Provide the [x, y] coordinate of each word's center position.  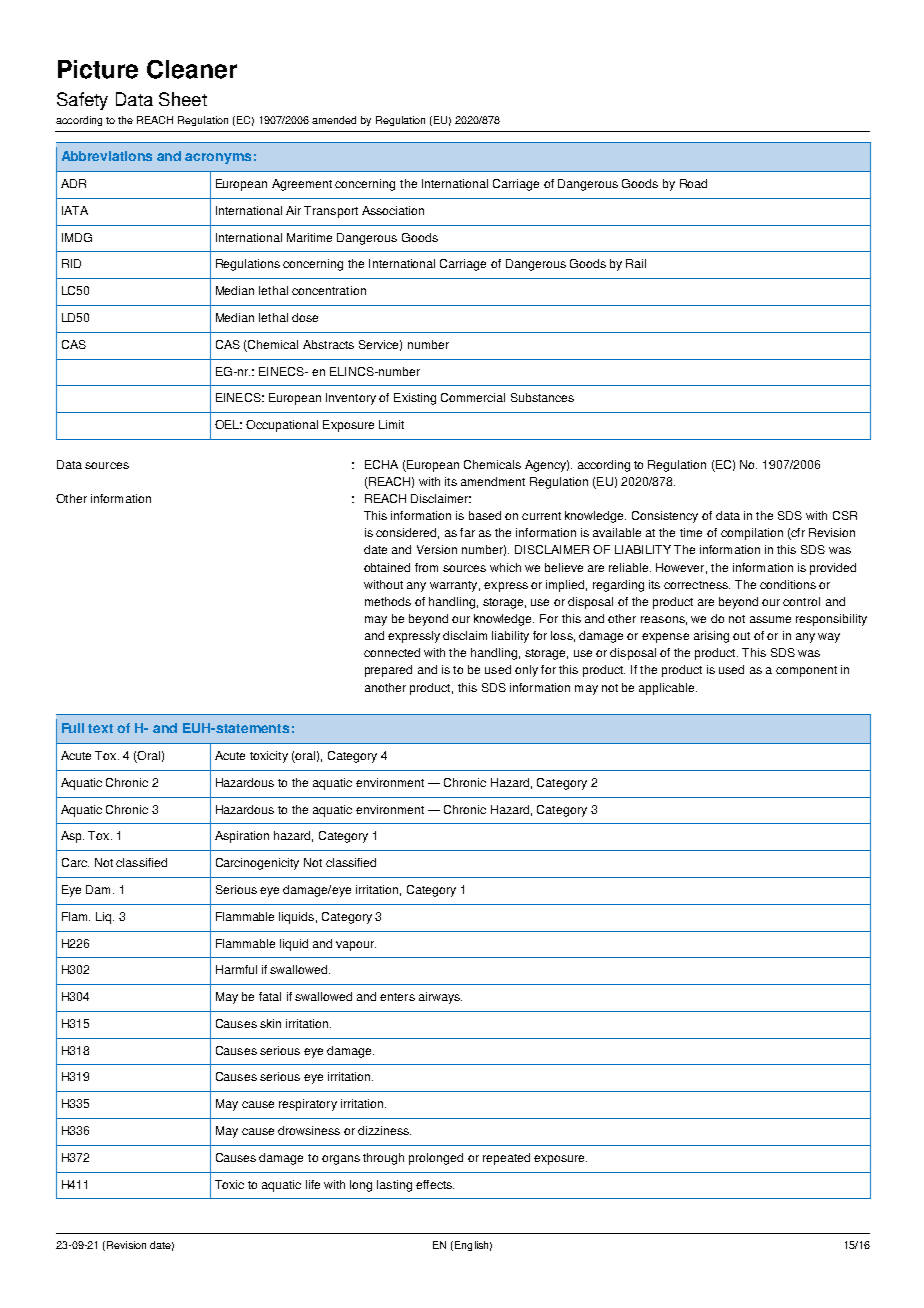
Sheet [183, 99]
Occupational [282, 426]
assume [770, 619]
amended [334, 120]
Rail [636, 263]
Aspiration [242, 837]
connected [392, 652]
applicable [668, 689]
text [100, 728]
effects [435, 1184]
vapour [356, 946]
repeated [506, 1159]
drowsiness [309, 1130]
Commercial [473, 397]
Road [693, 183]
